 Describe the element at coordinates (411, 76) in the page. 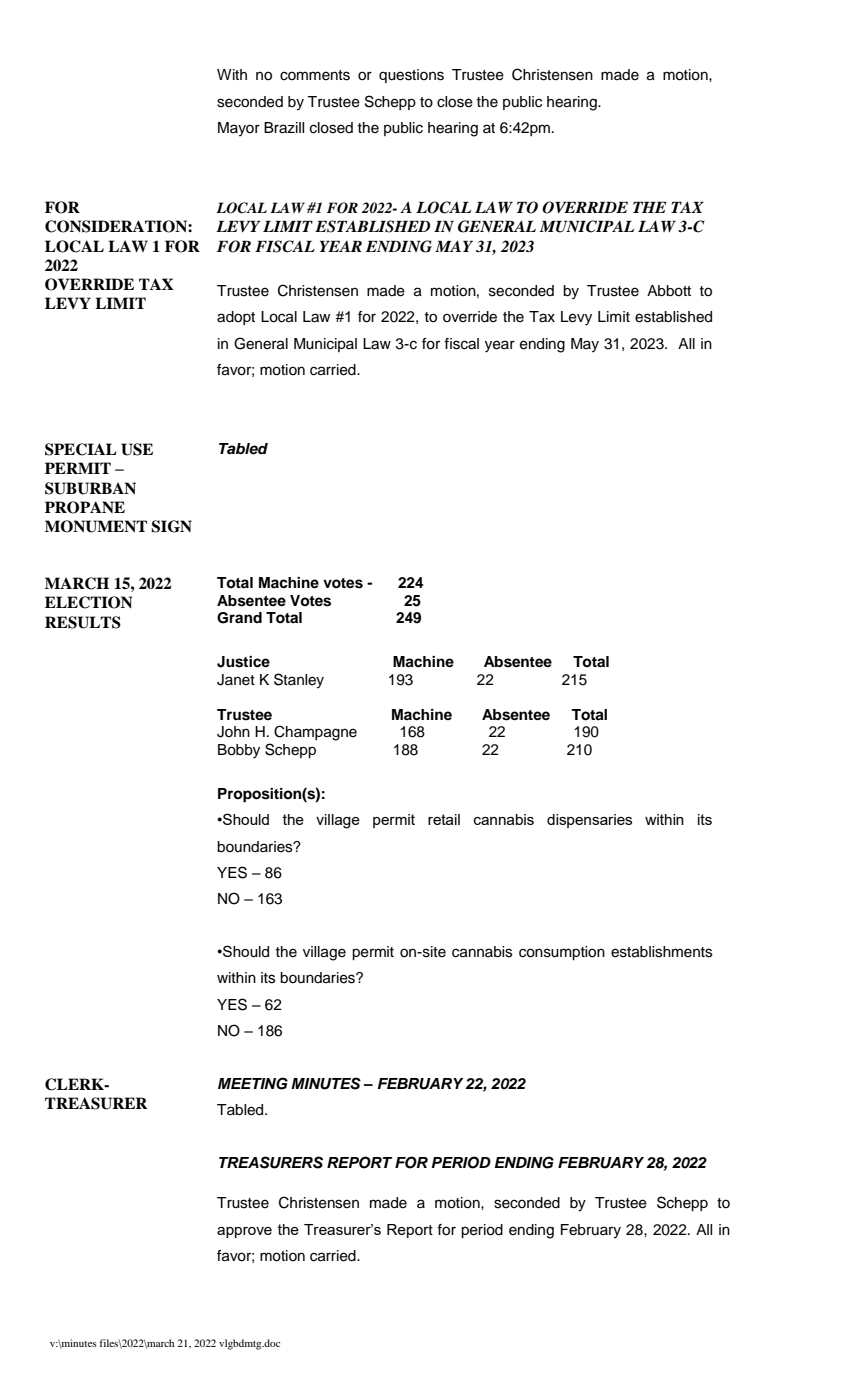

I see `questions` at that location.
